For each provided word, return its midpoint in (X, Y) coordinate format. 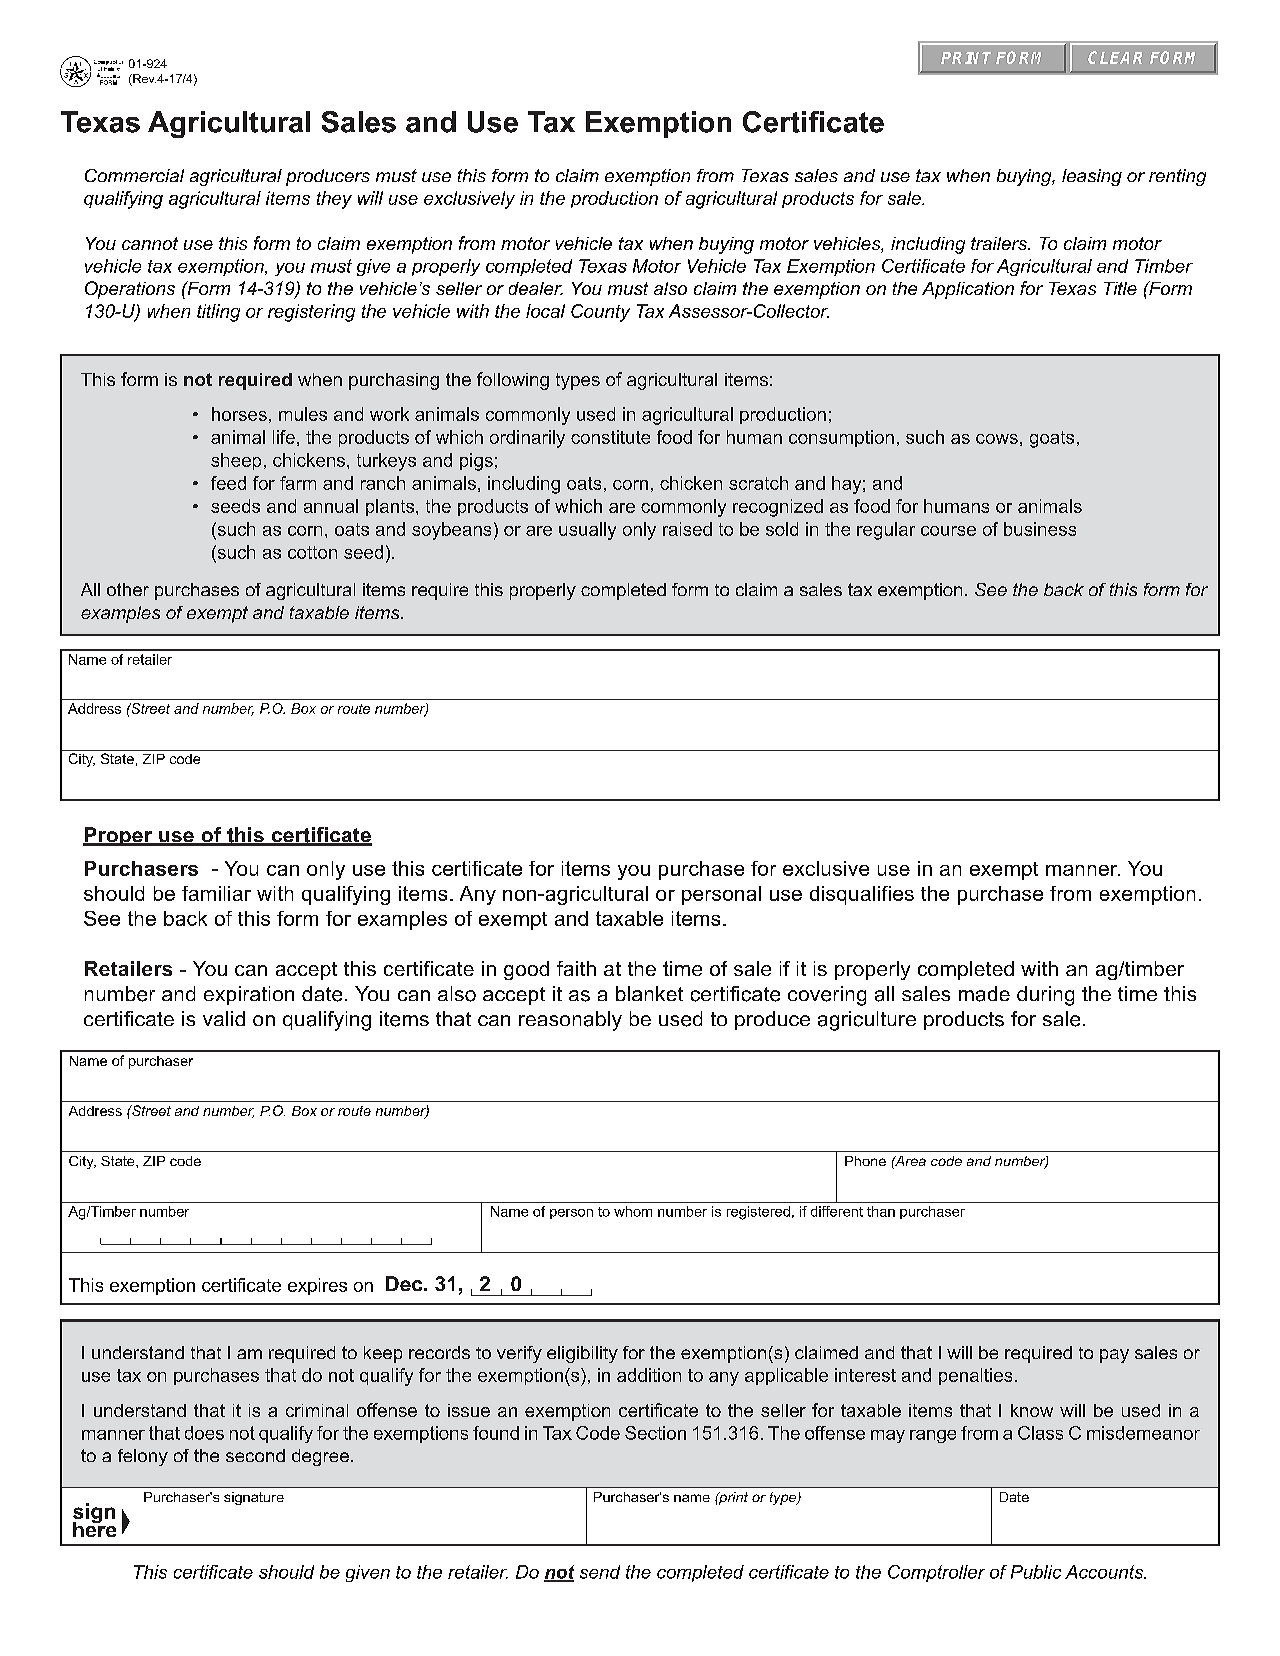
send (600, 1572)
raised (687, 529)
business (1040, 529)
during (1045, 996)
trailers (1000, 243)
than (881, 1211)
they (334, 200)
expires (317, 1286)
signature (254, 1498)
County (600, 313)
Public (1036, 1572)
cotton (312, 552)
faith (576, 968)
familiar (216, 893)
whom (633, 1211)
